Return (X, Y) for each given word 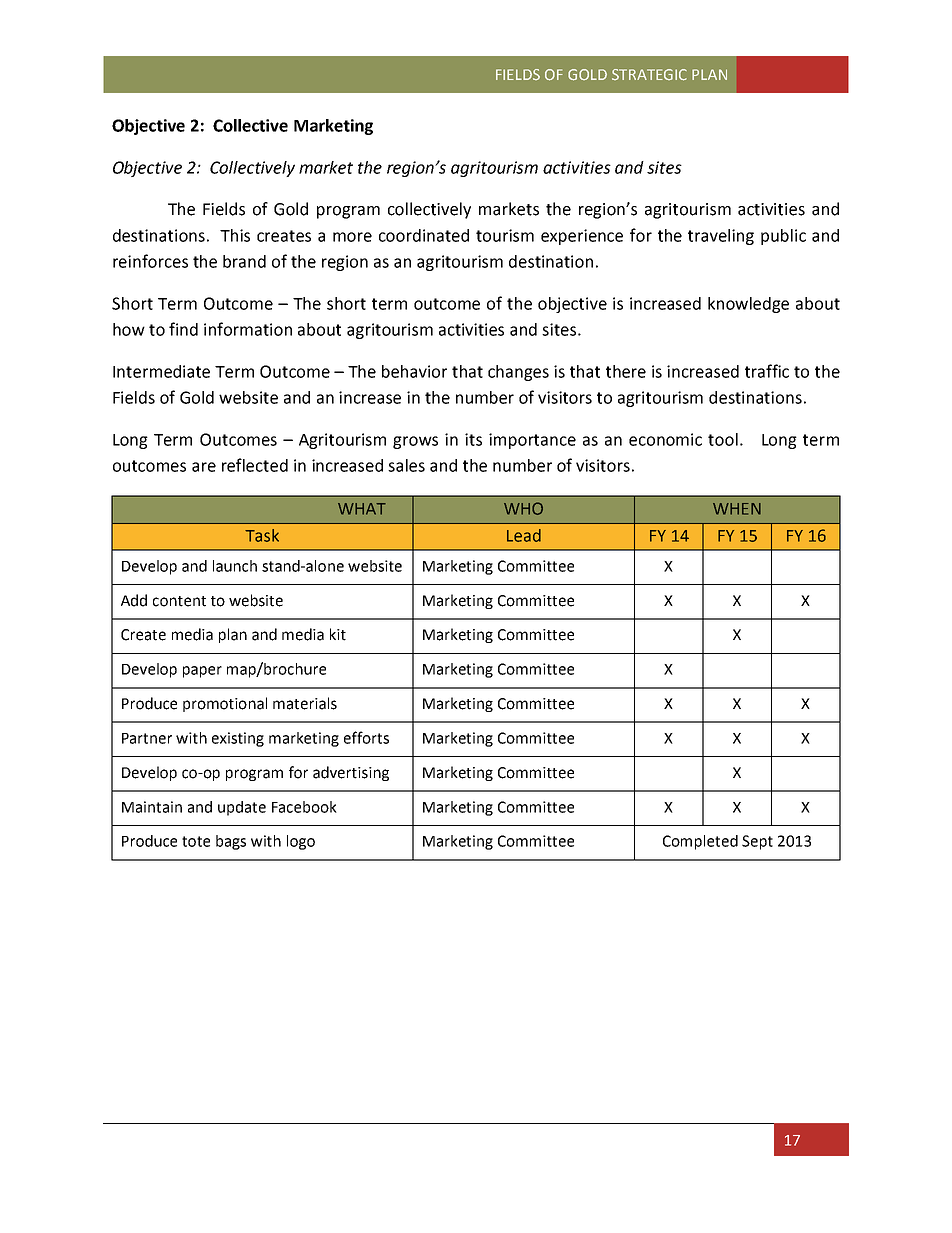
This (235, 235)
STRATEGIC (649, 75)
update (242, 808)
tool (723, 439)
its (473, 439)
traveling (721, 237)
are (204, 467)
